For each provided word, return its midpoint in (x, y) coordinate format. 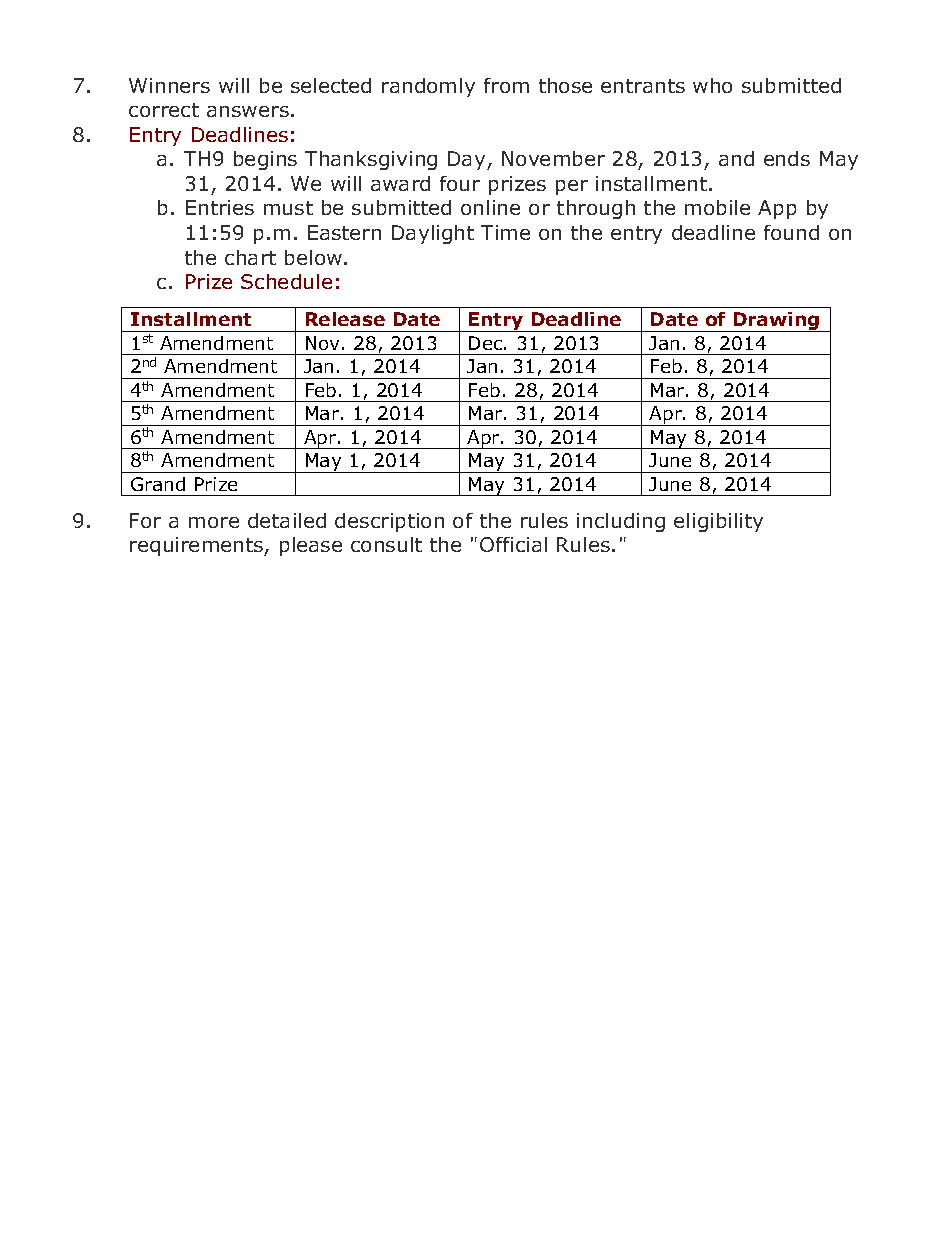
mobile (717, 207)
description (389, 522)
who (712, 85)
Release (345, 319)
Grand (158, 484)
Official (513, 544)
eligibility (718, 522)
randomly (428, 87)
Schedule (286, 281)
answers (248, 111)
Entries (220, 207)
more (214, 522)
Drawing (776, 322)
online (490, 207)
